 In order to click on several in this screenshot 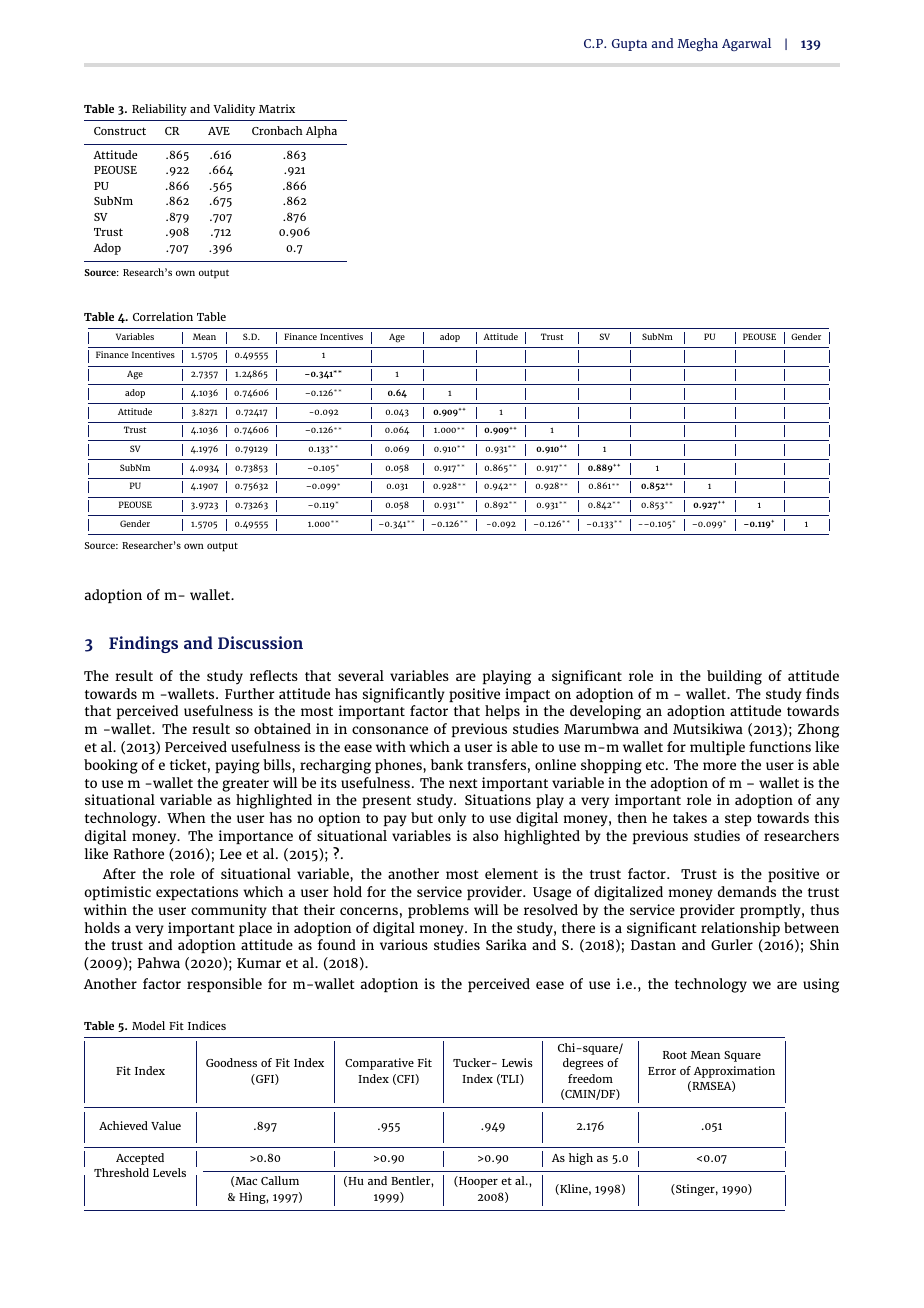, I will do `click(361, 675)`.
